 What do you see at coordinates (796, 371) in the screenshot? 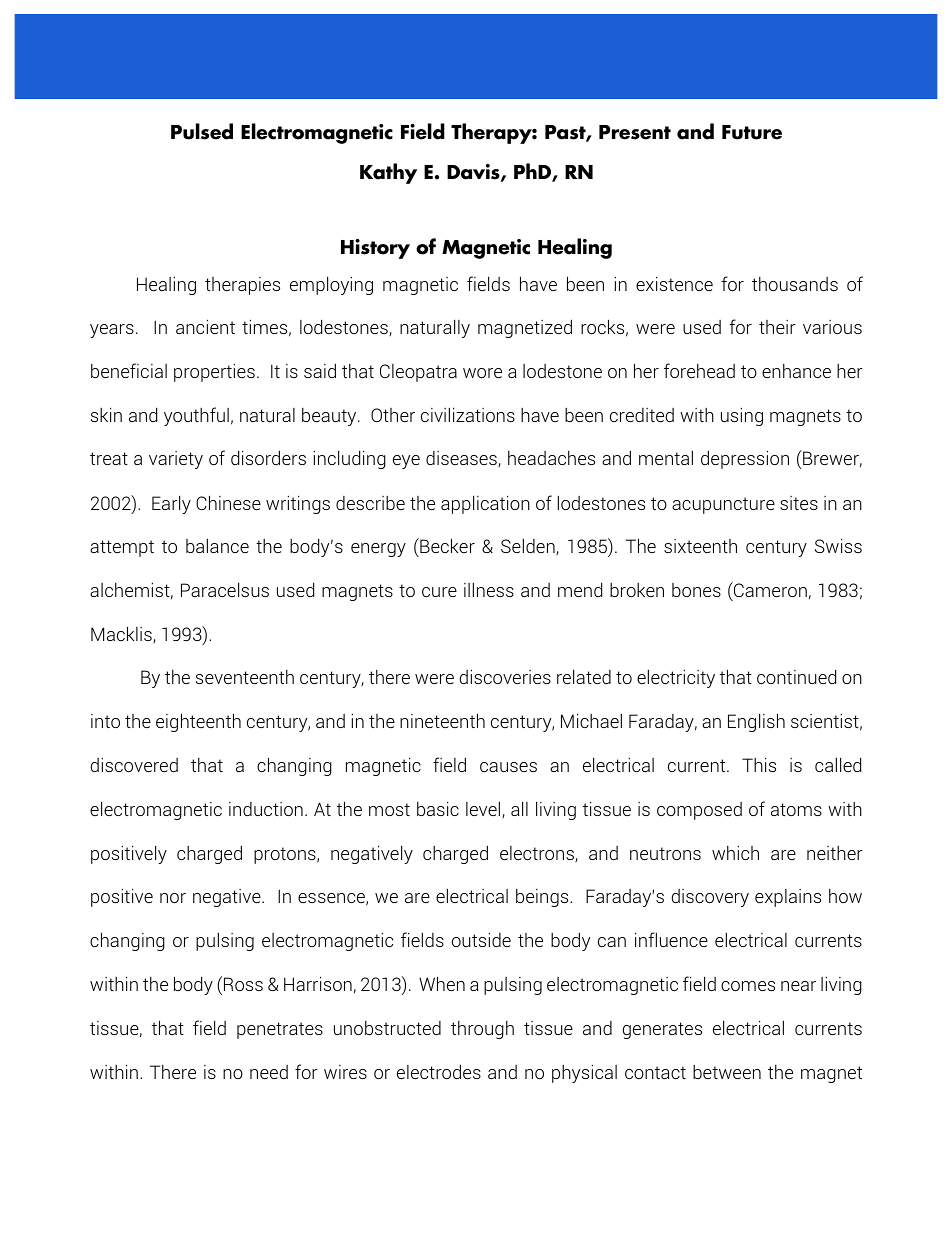
I see `enhance` at bounding box center [796, 371].
